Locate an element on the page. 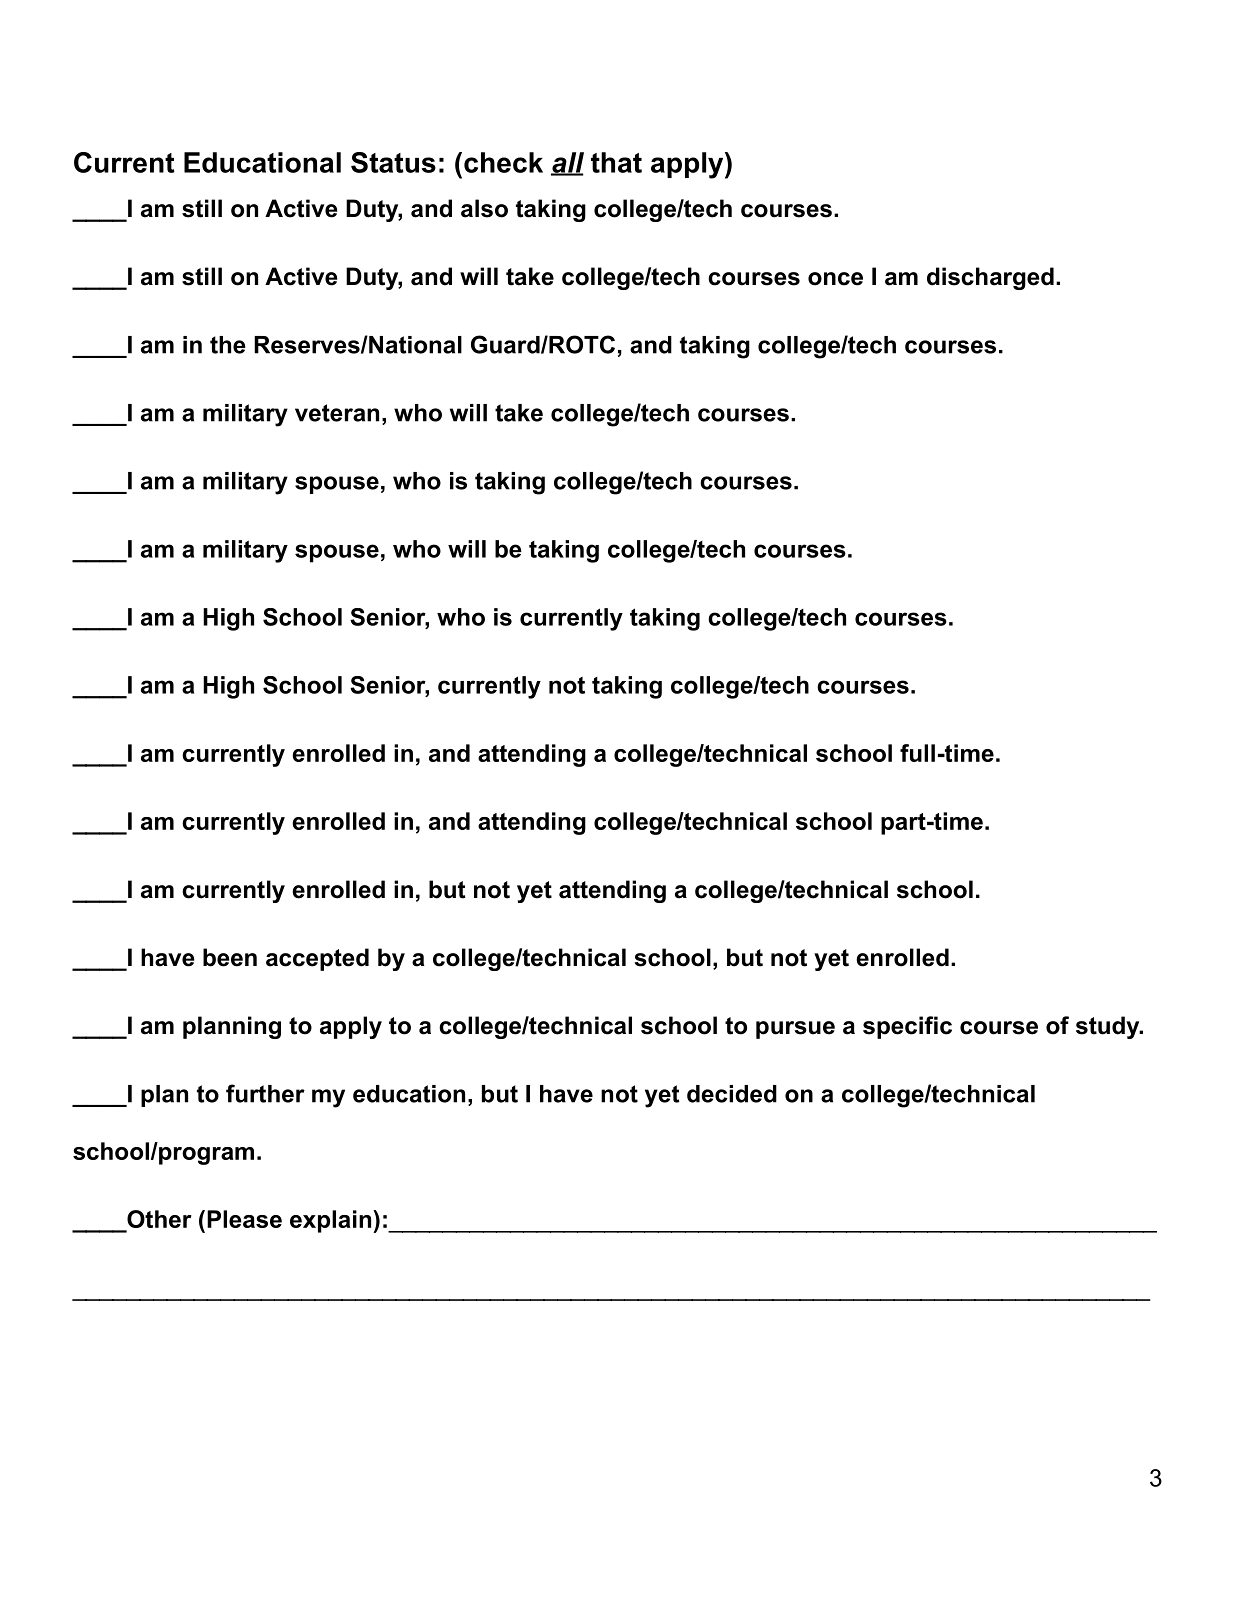  study is located at coordinates (1108, 1027).
